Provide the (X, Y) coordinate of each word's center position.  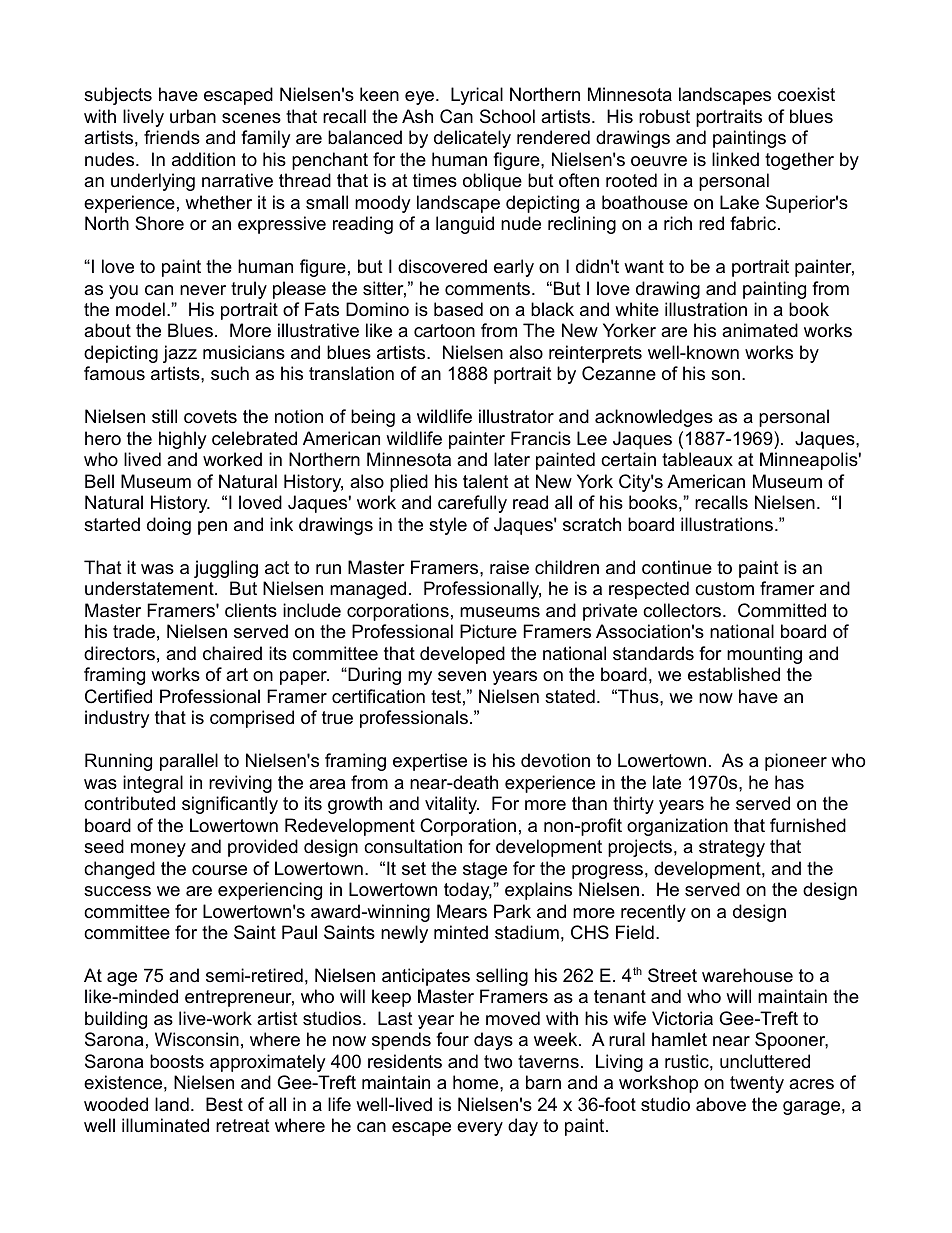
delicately (472, 139)
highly (183, 440)
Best (224, 1104)
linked (735, 159)
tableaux (697, 459)
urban (193, 116)
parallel (189, 762)
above (721, 1104)
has (789, 782)
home (477, 1082)
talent (486, 481)
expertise (430, 762)
